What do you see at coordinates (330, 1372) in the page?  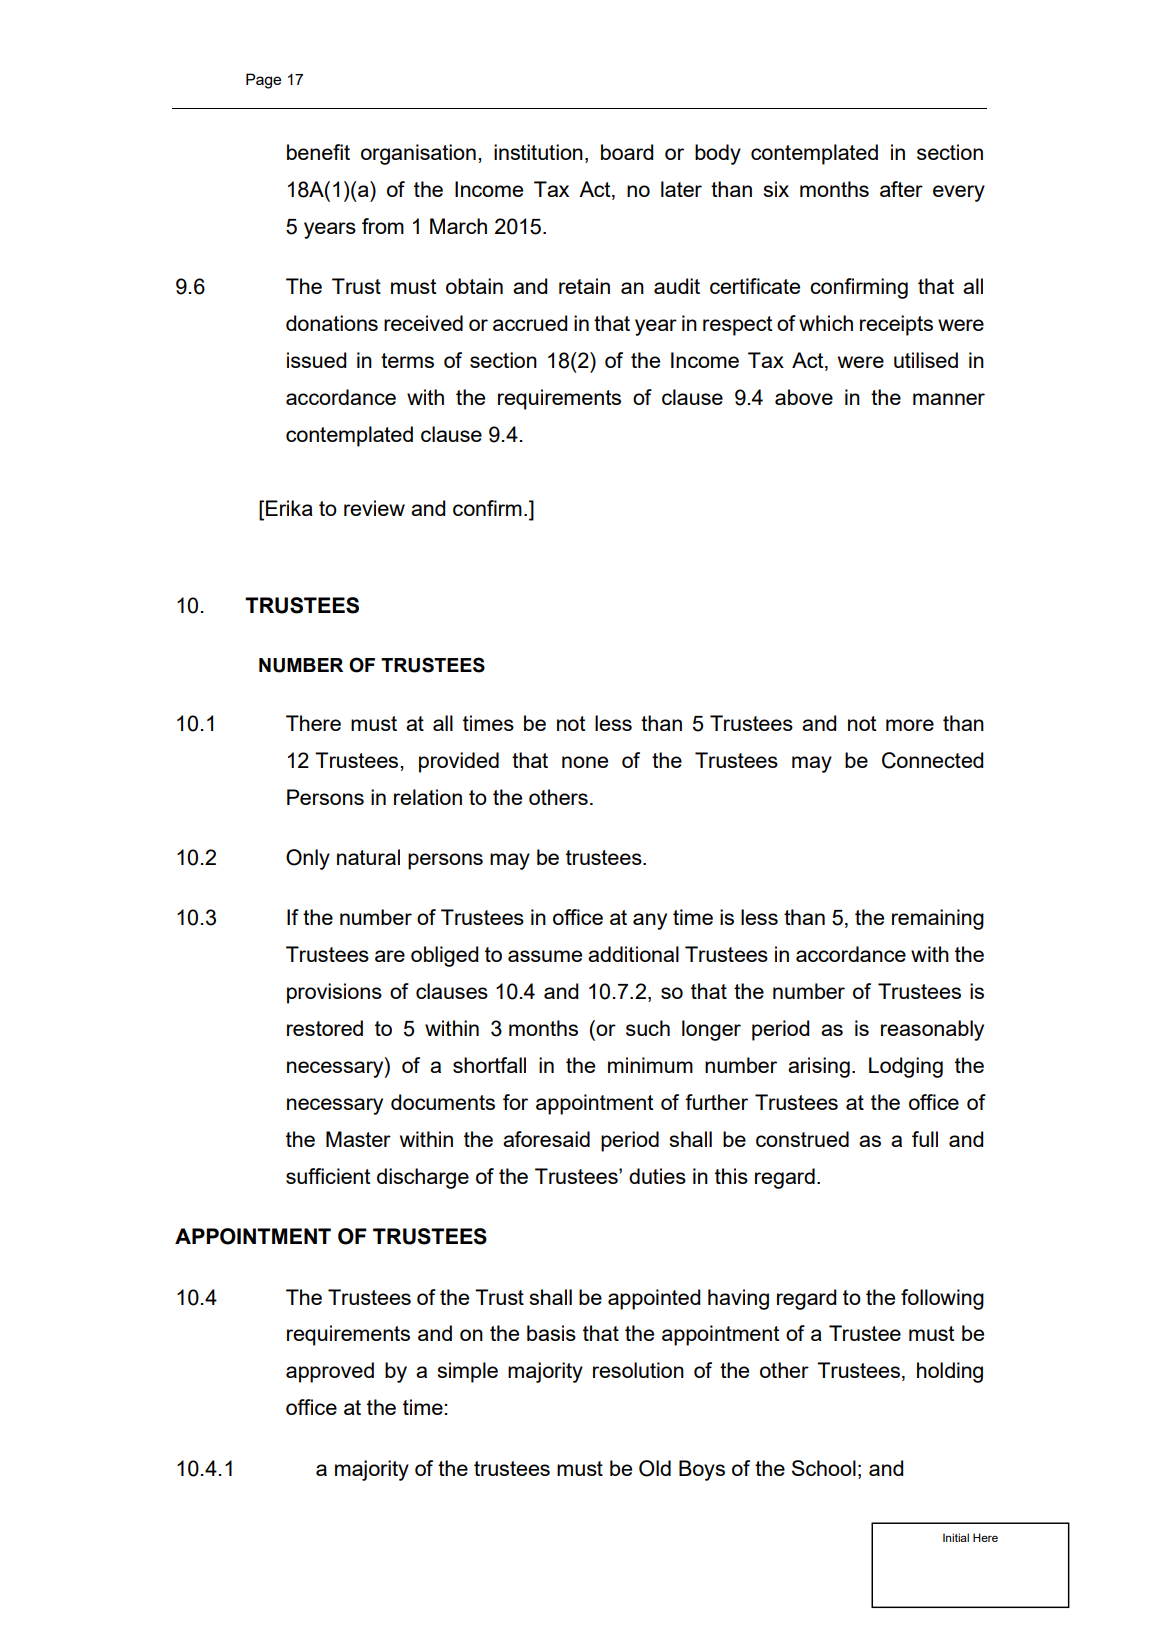 I see `approved` at bounding box center [330, 1372].
